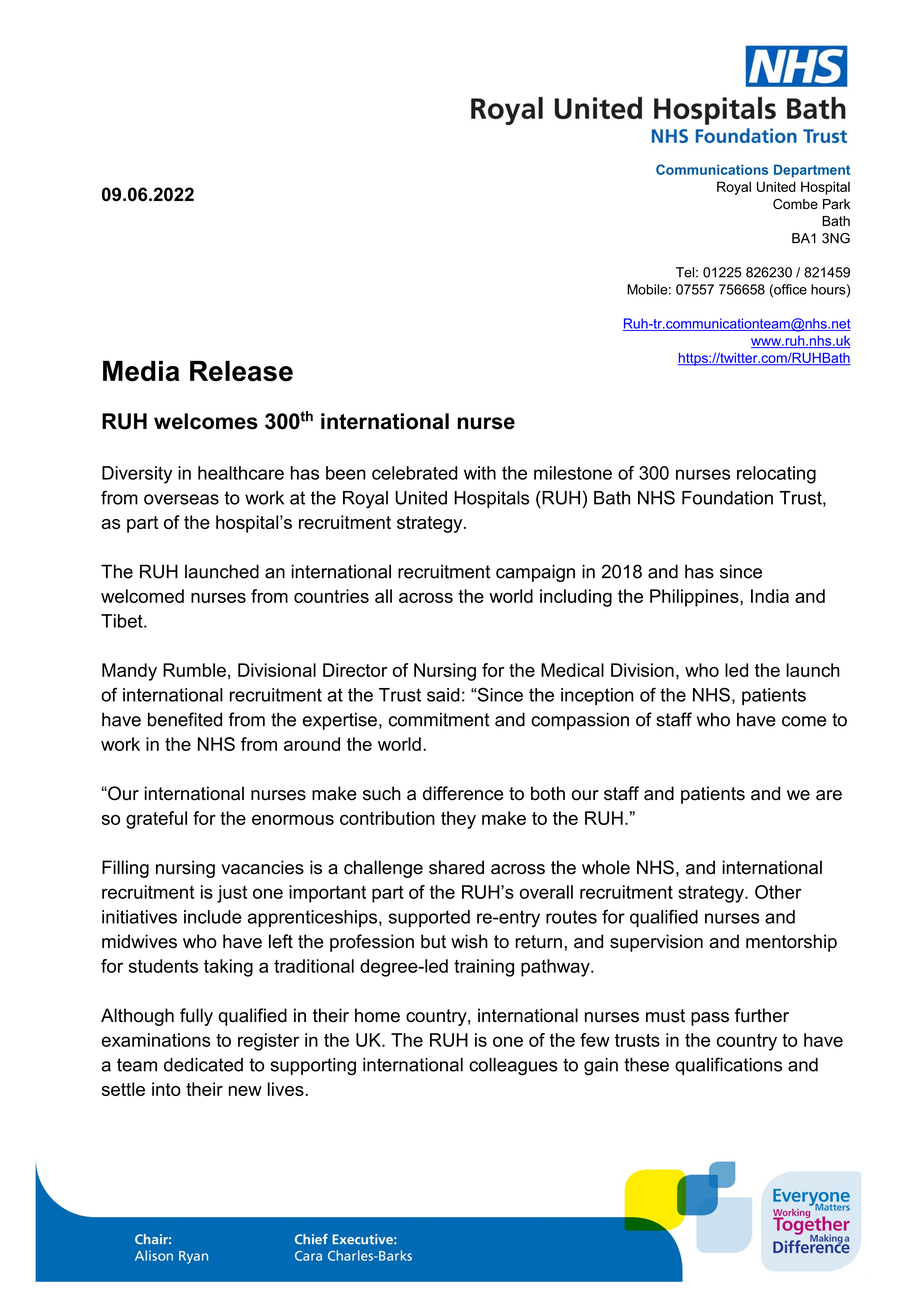 This page has width=924, height=1308. Describe the element at coordinates (727, 498) in the page. I see `Foundation` at that location.
